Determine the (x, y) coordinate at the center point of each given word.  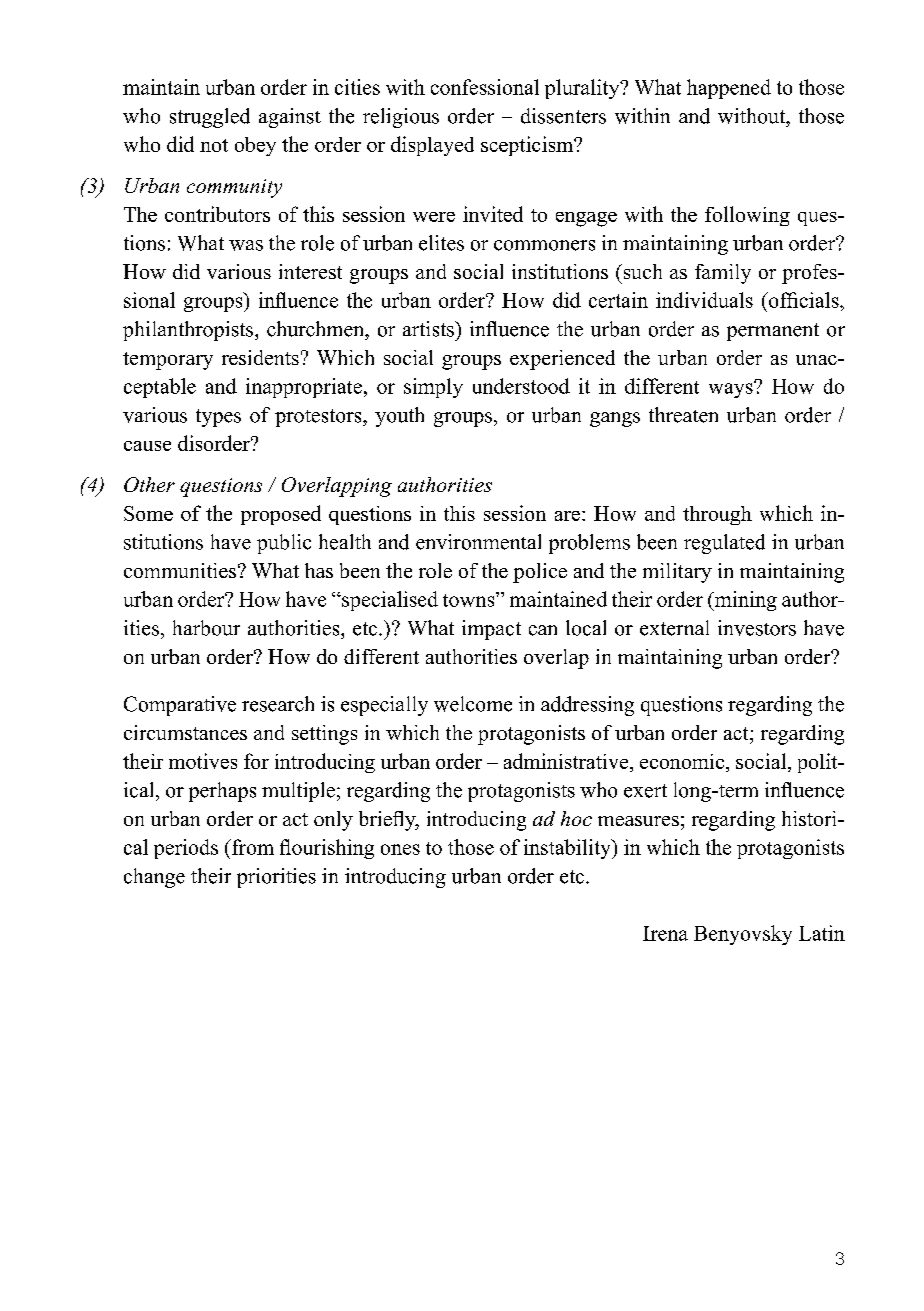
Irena (665, 933)
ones (400, 849)
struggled (210, 118)
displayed (432, 146)
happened (729, 89)
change (154, 878)
